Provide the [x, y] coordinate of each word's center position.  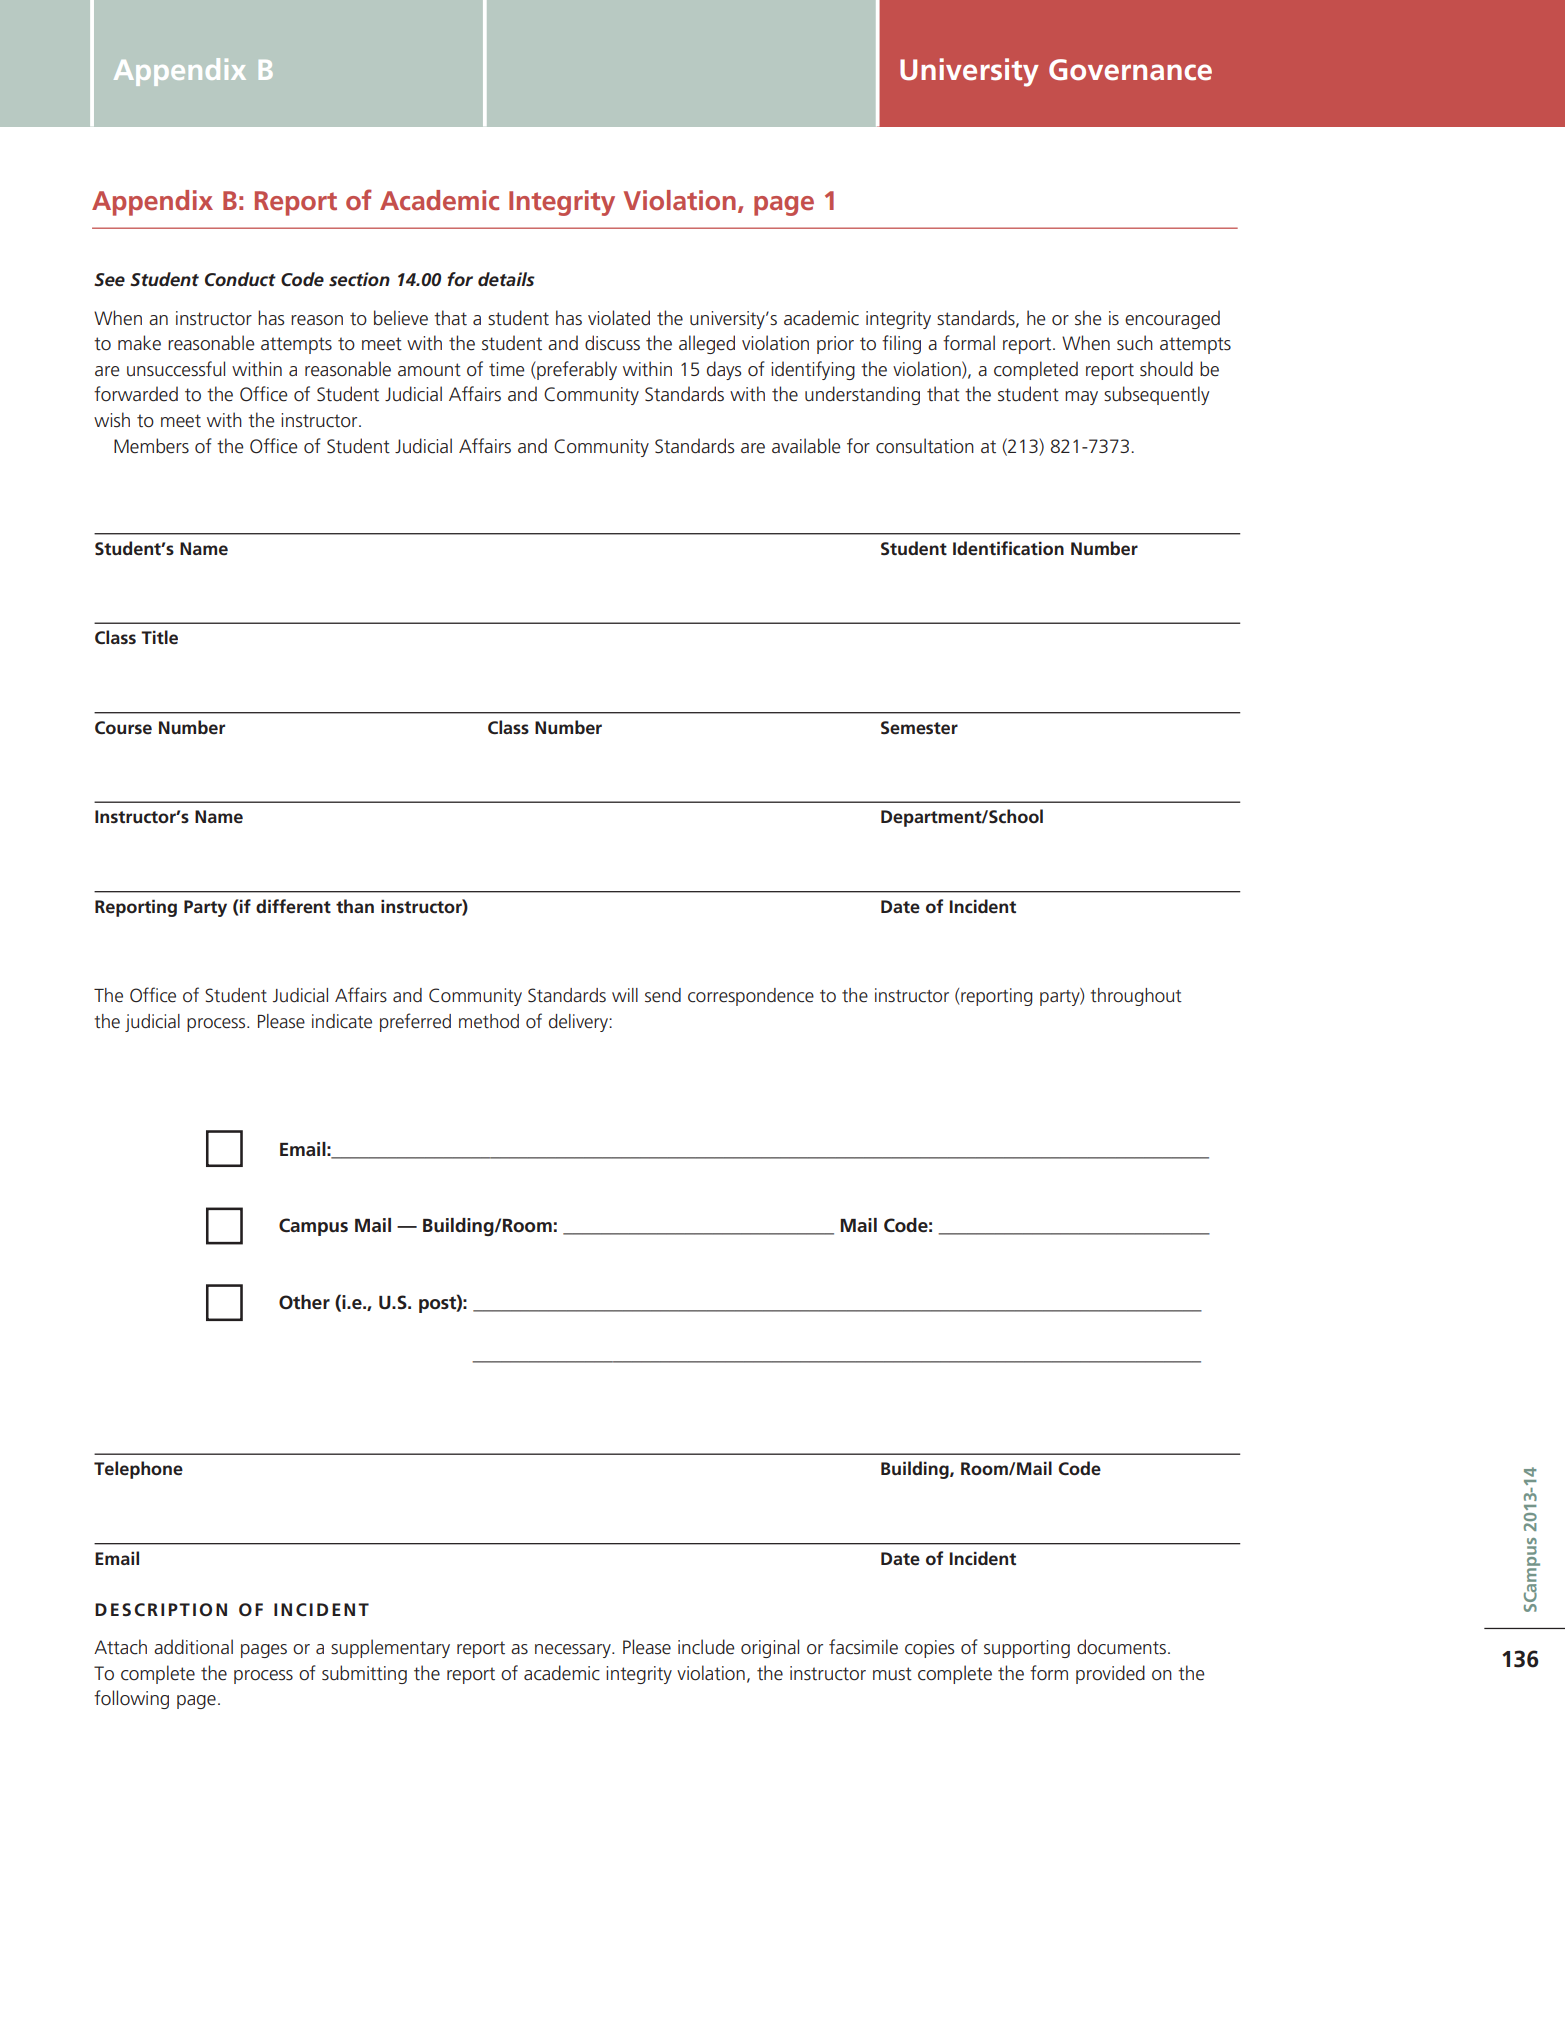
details [506, 279]
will [625, 995]
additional [193, 1647]
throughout [1136, 997]
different [293, 906]
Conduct [240, 279]
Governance [1130, 70]
